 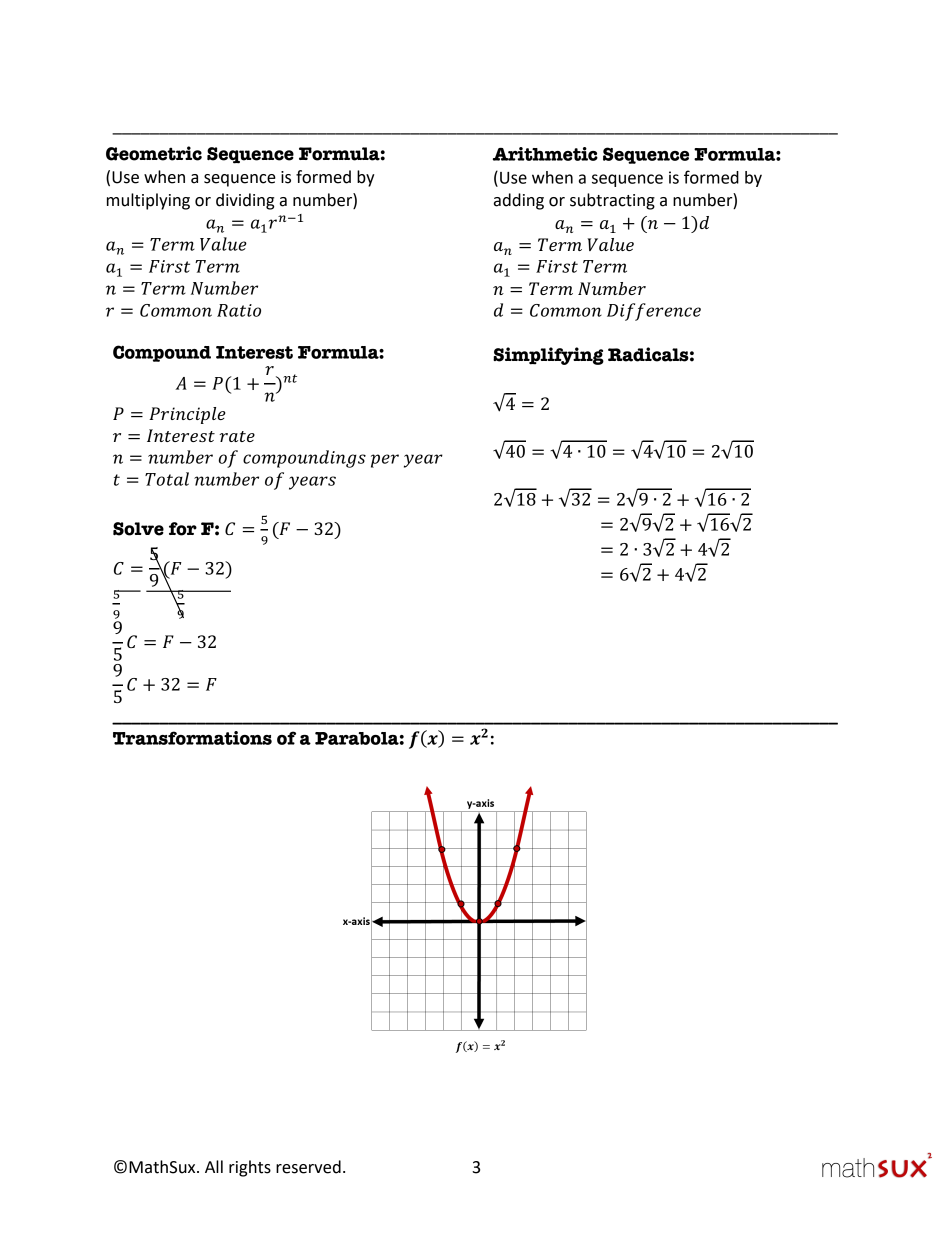 I want to click on adding, so click(x=519, y=201).
